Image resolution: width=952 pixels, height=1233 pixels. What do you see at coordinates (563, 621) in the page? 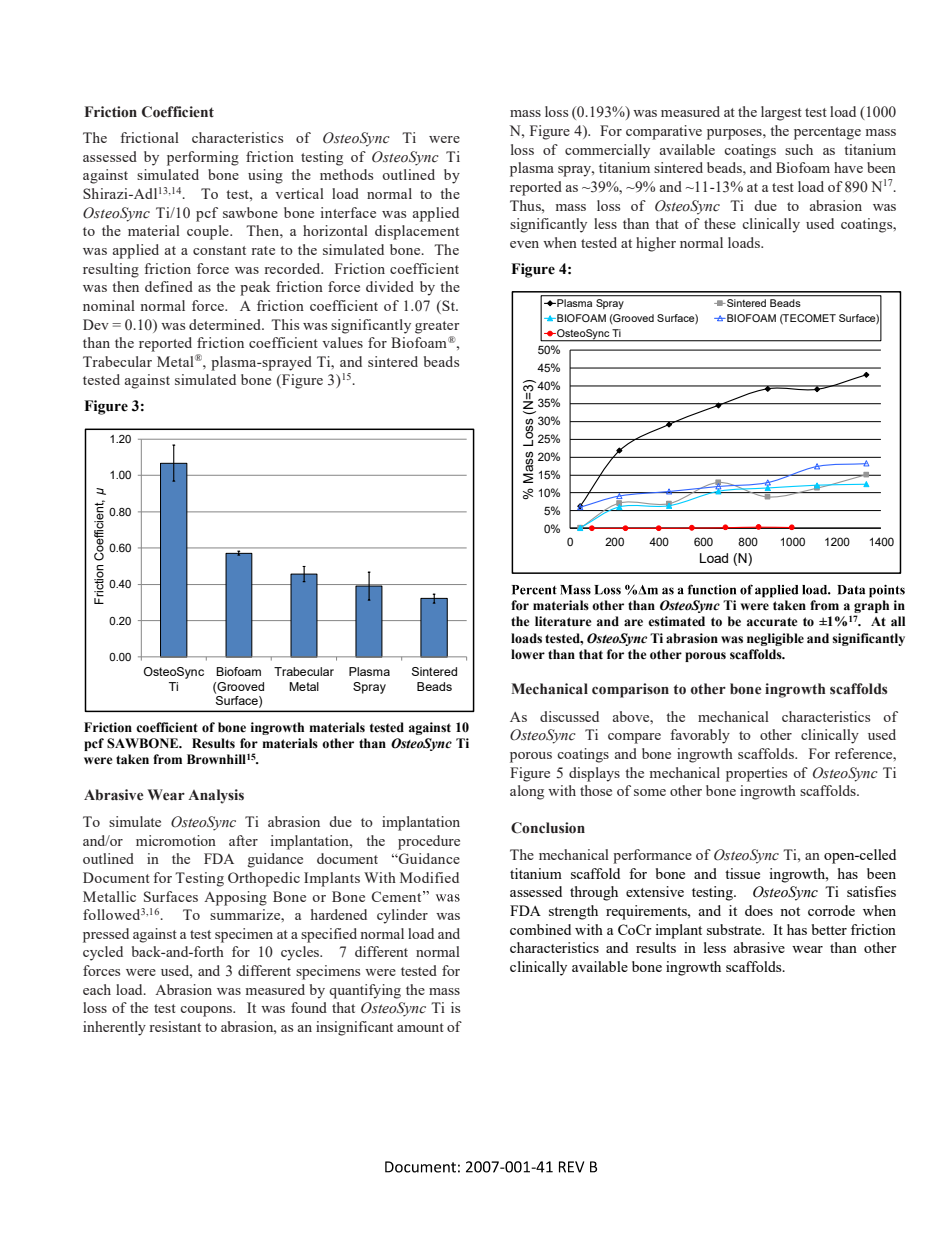
I see `literature` at bounding box center [563, 621].
